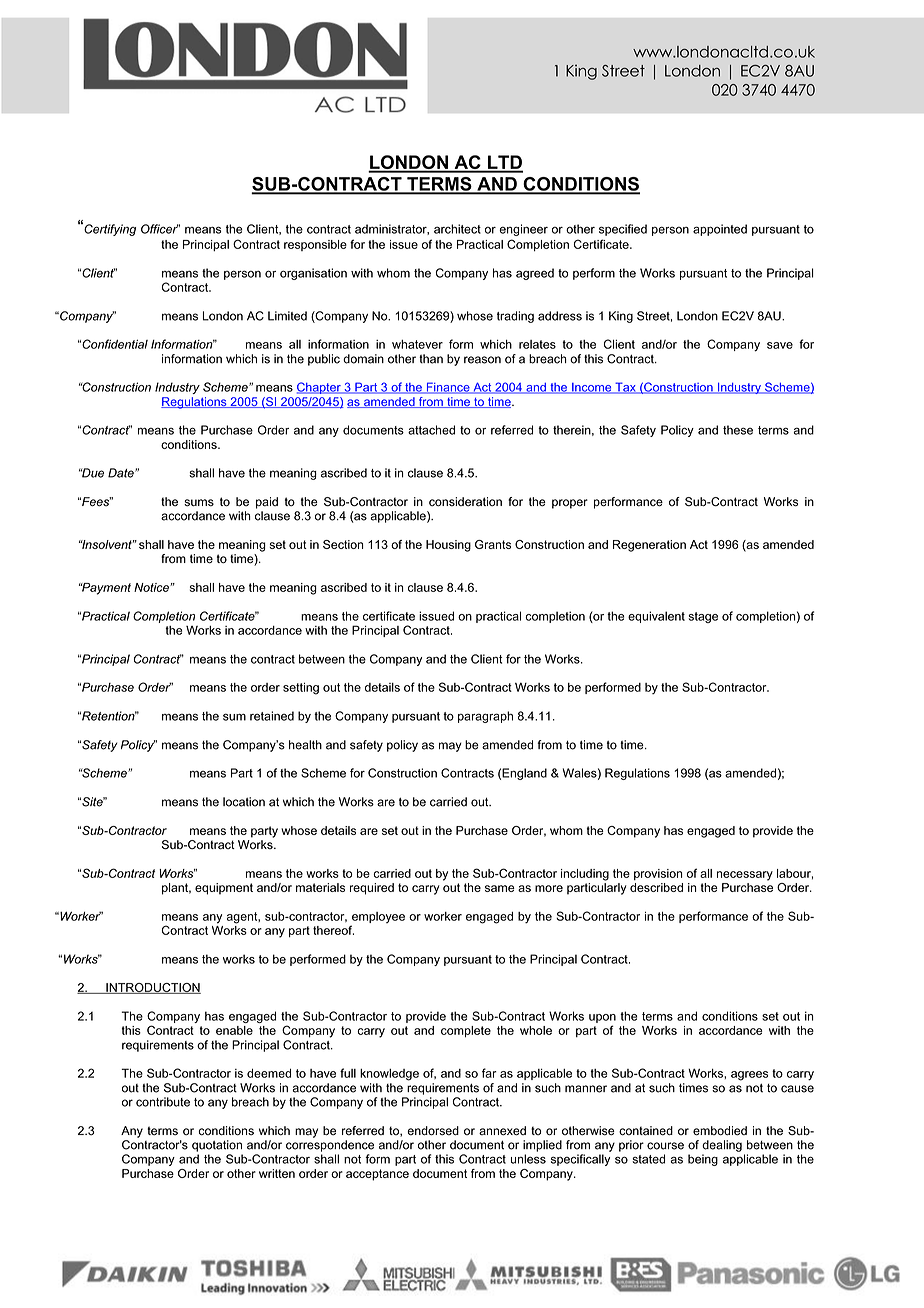 Image resolution: width=924 pixels, height=1308 pixels. I want to click on architect, so click(457, 229).
